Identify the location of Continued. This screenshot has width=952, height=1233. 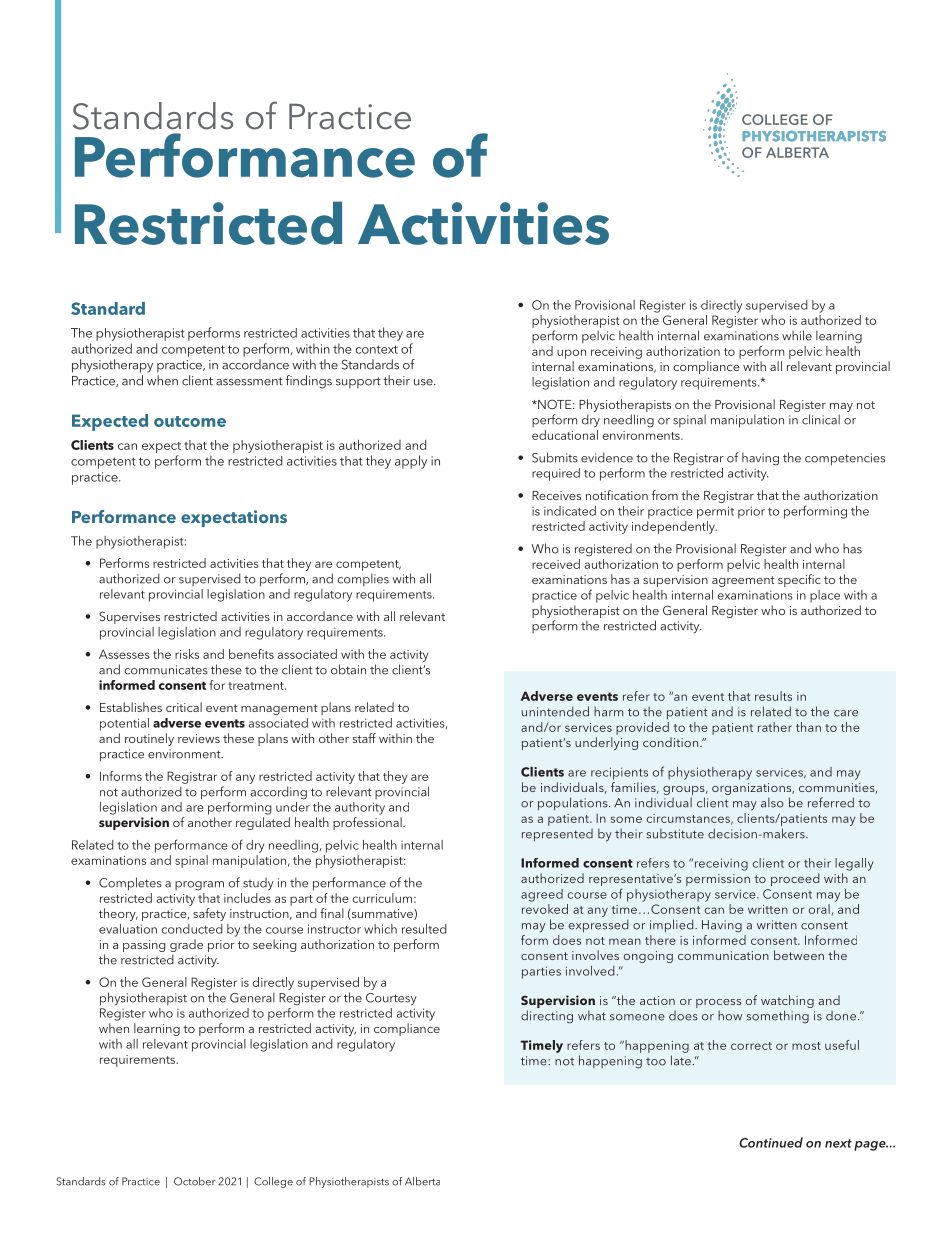
(771, 1142).
